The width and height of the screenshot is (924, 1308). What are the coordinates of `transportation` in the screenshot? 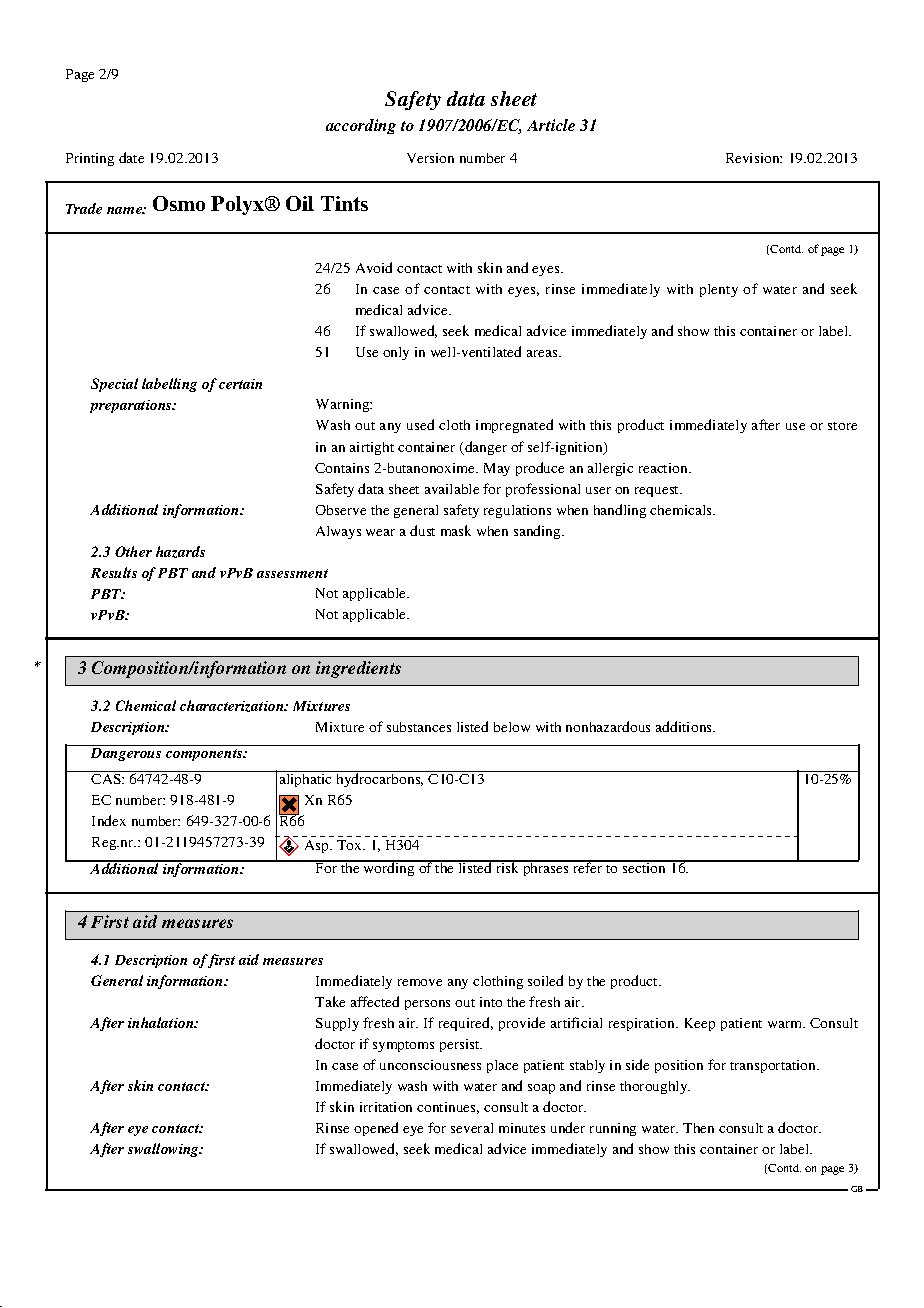 It's located at (774, 1066).
